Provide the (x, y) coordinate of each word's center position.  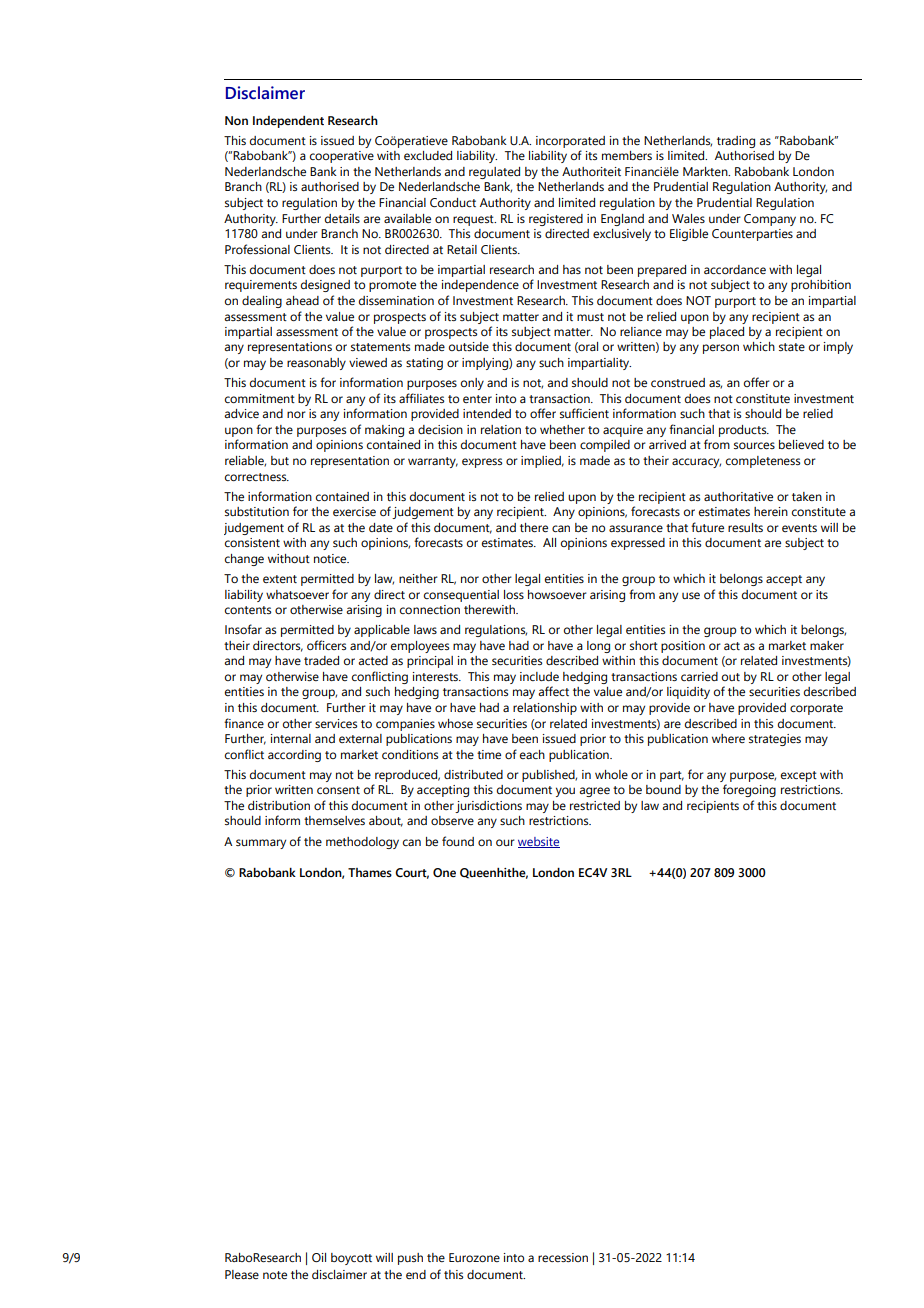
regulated (494, 173)
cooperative (342, 157)
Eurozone (474, 1257)
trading (736, 142)
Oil (319, 1257)
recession (563, 1257)
